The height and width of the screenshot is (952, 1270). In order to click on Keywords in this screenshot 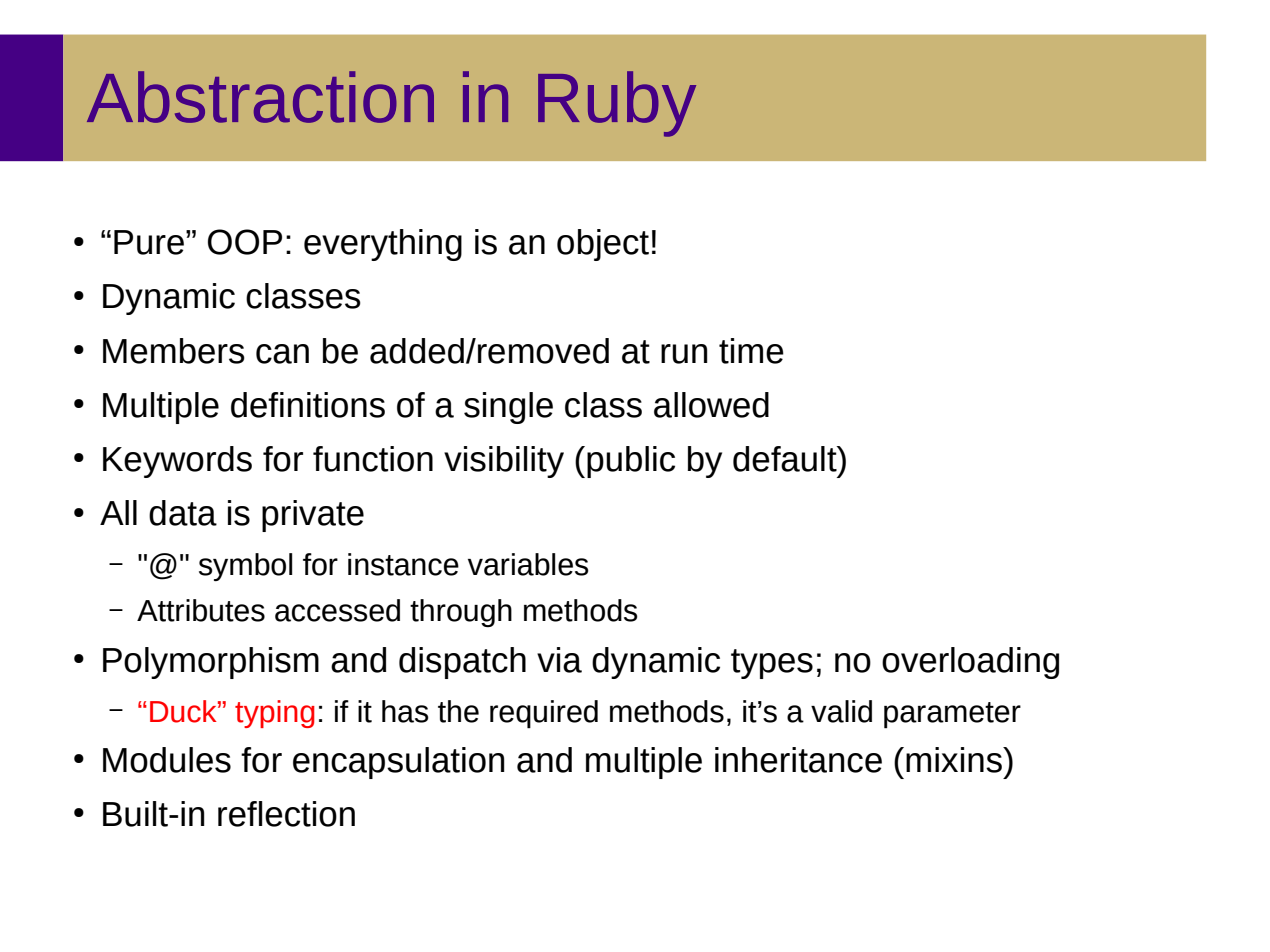, I will do `click(177, 462)`.
